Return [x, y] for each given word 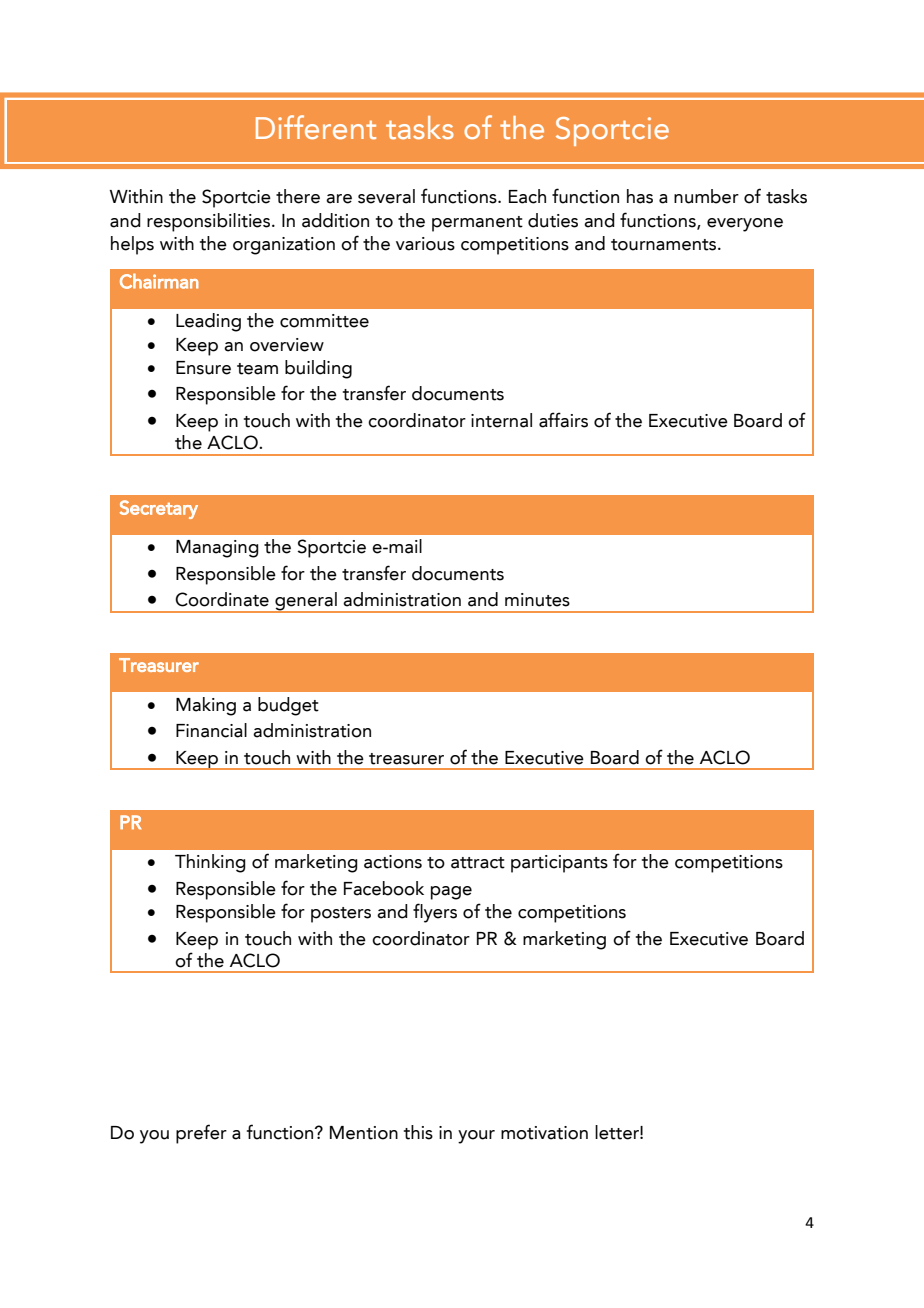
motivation [544, 1133]
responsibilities [208, 222]
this [418, 1132]
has [640, 196]
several [386, 196]
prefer [201, 1134]
